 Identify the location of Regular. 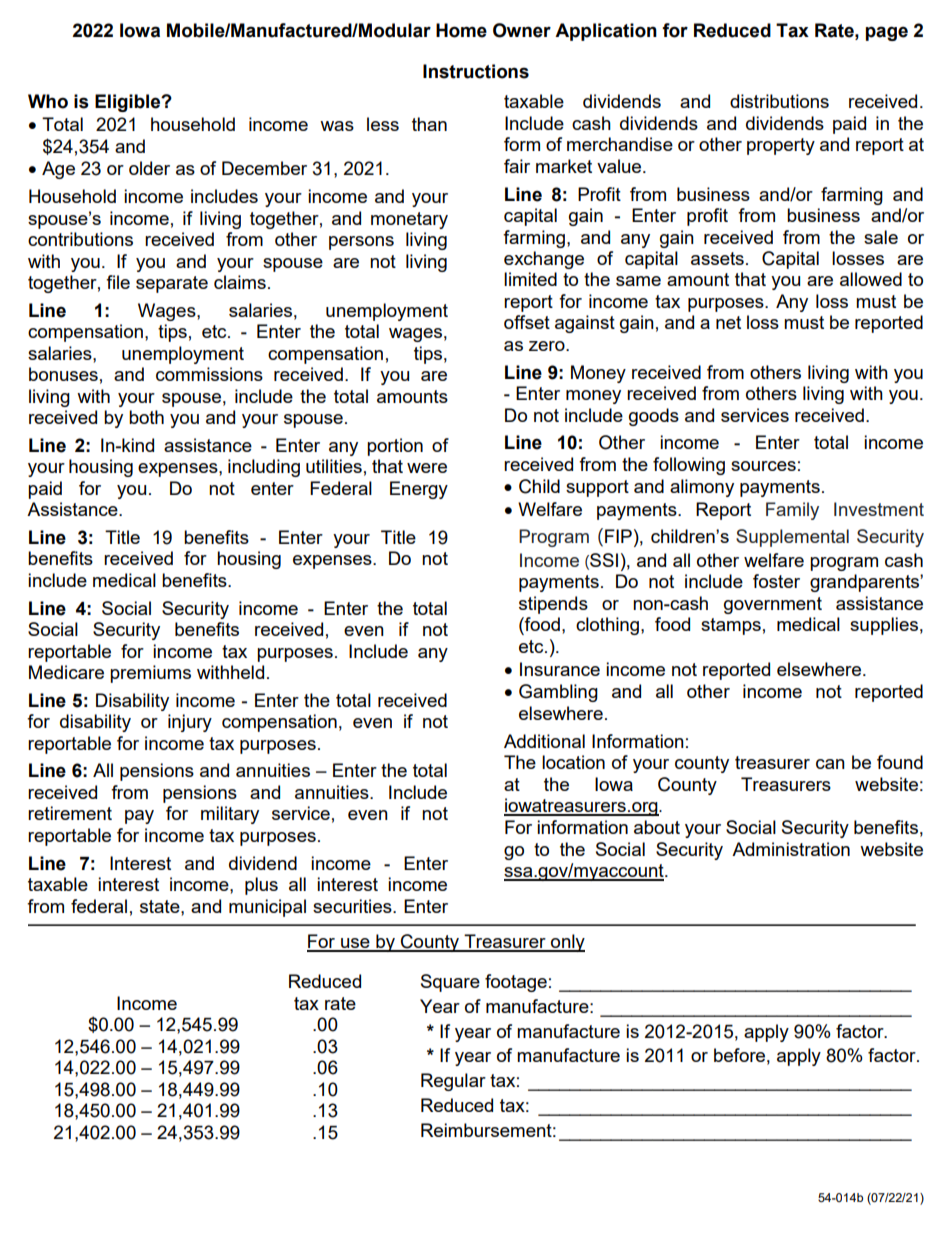
(453, 1082).
